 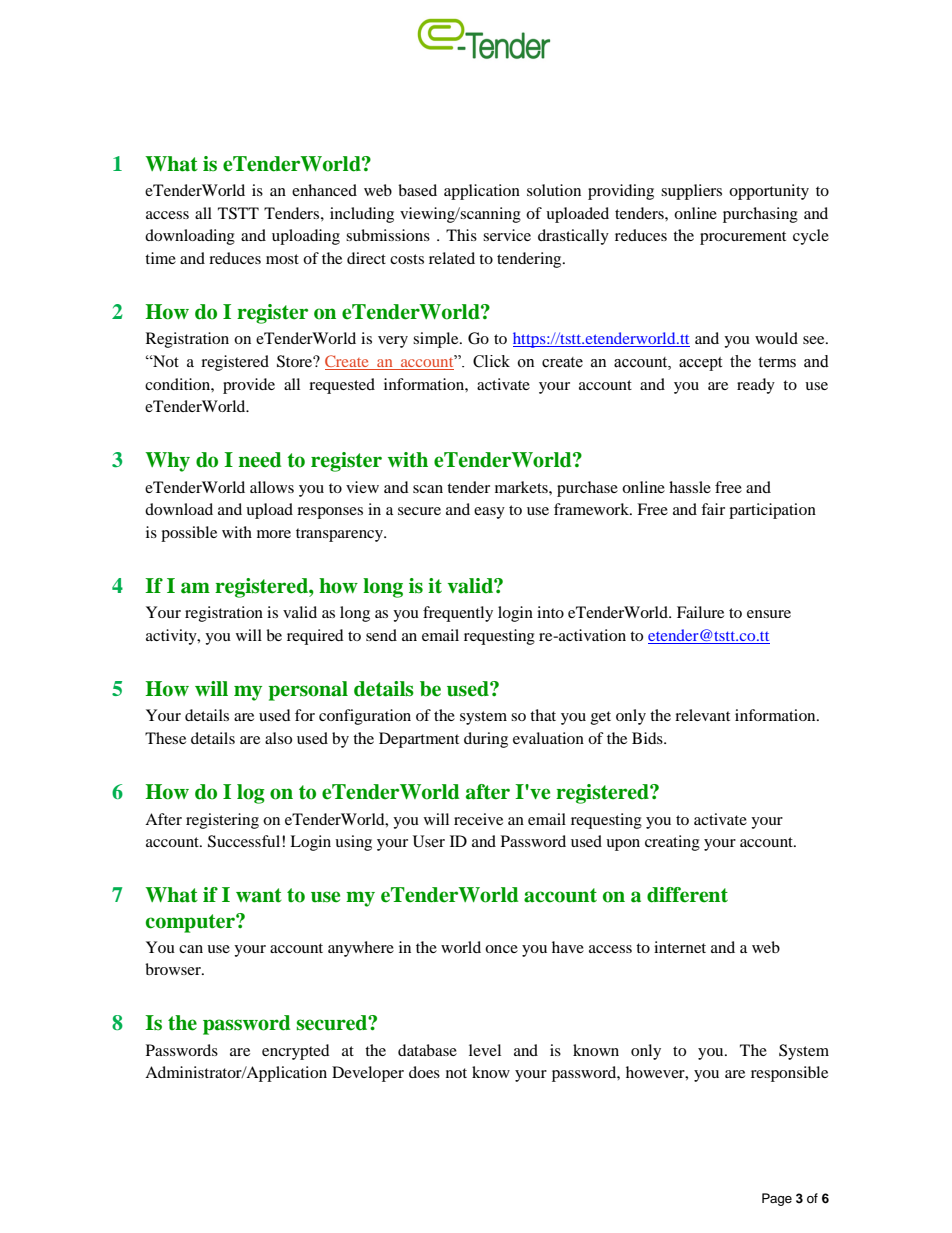 I want to click on most, so click(x=282, y=259).
